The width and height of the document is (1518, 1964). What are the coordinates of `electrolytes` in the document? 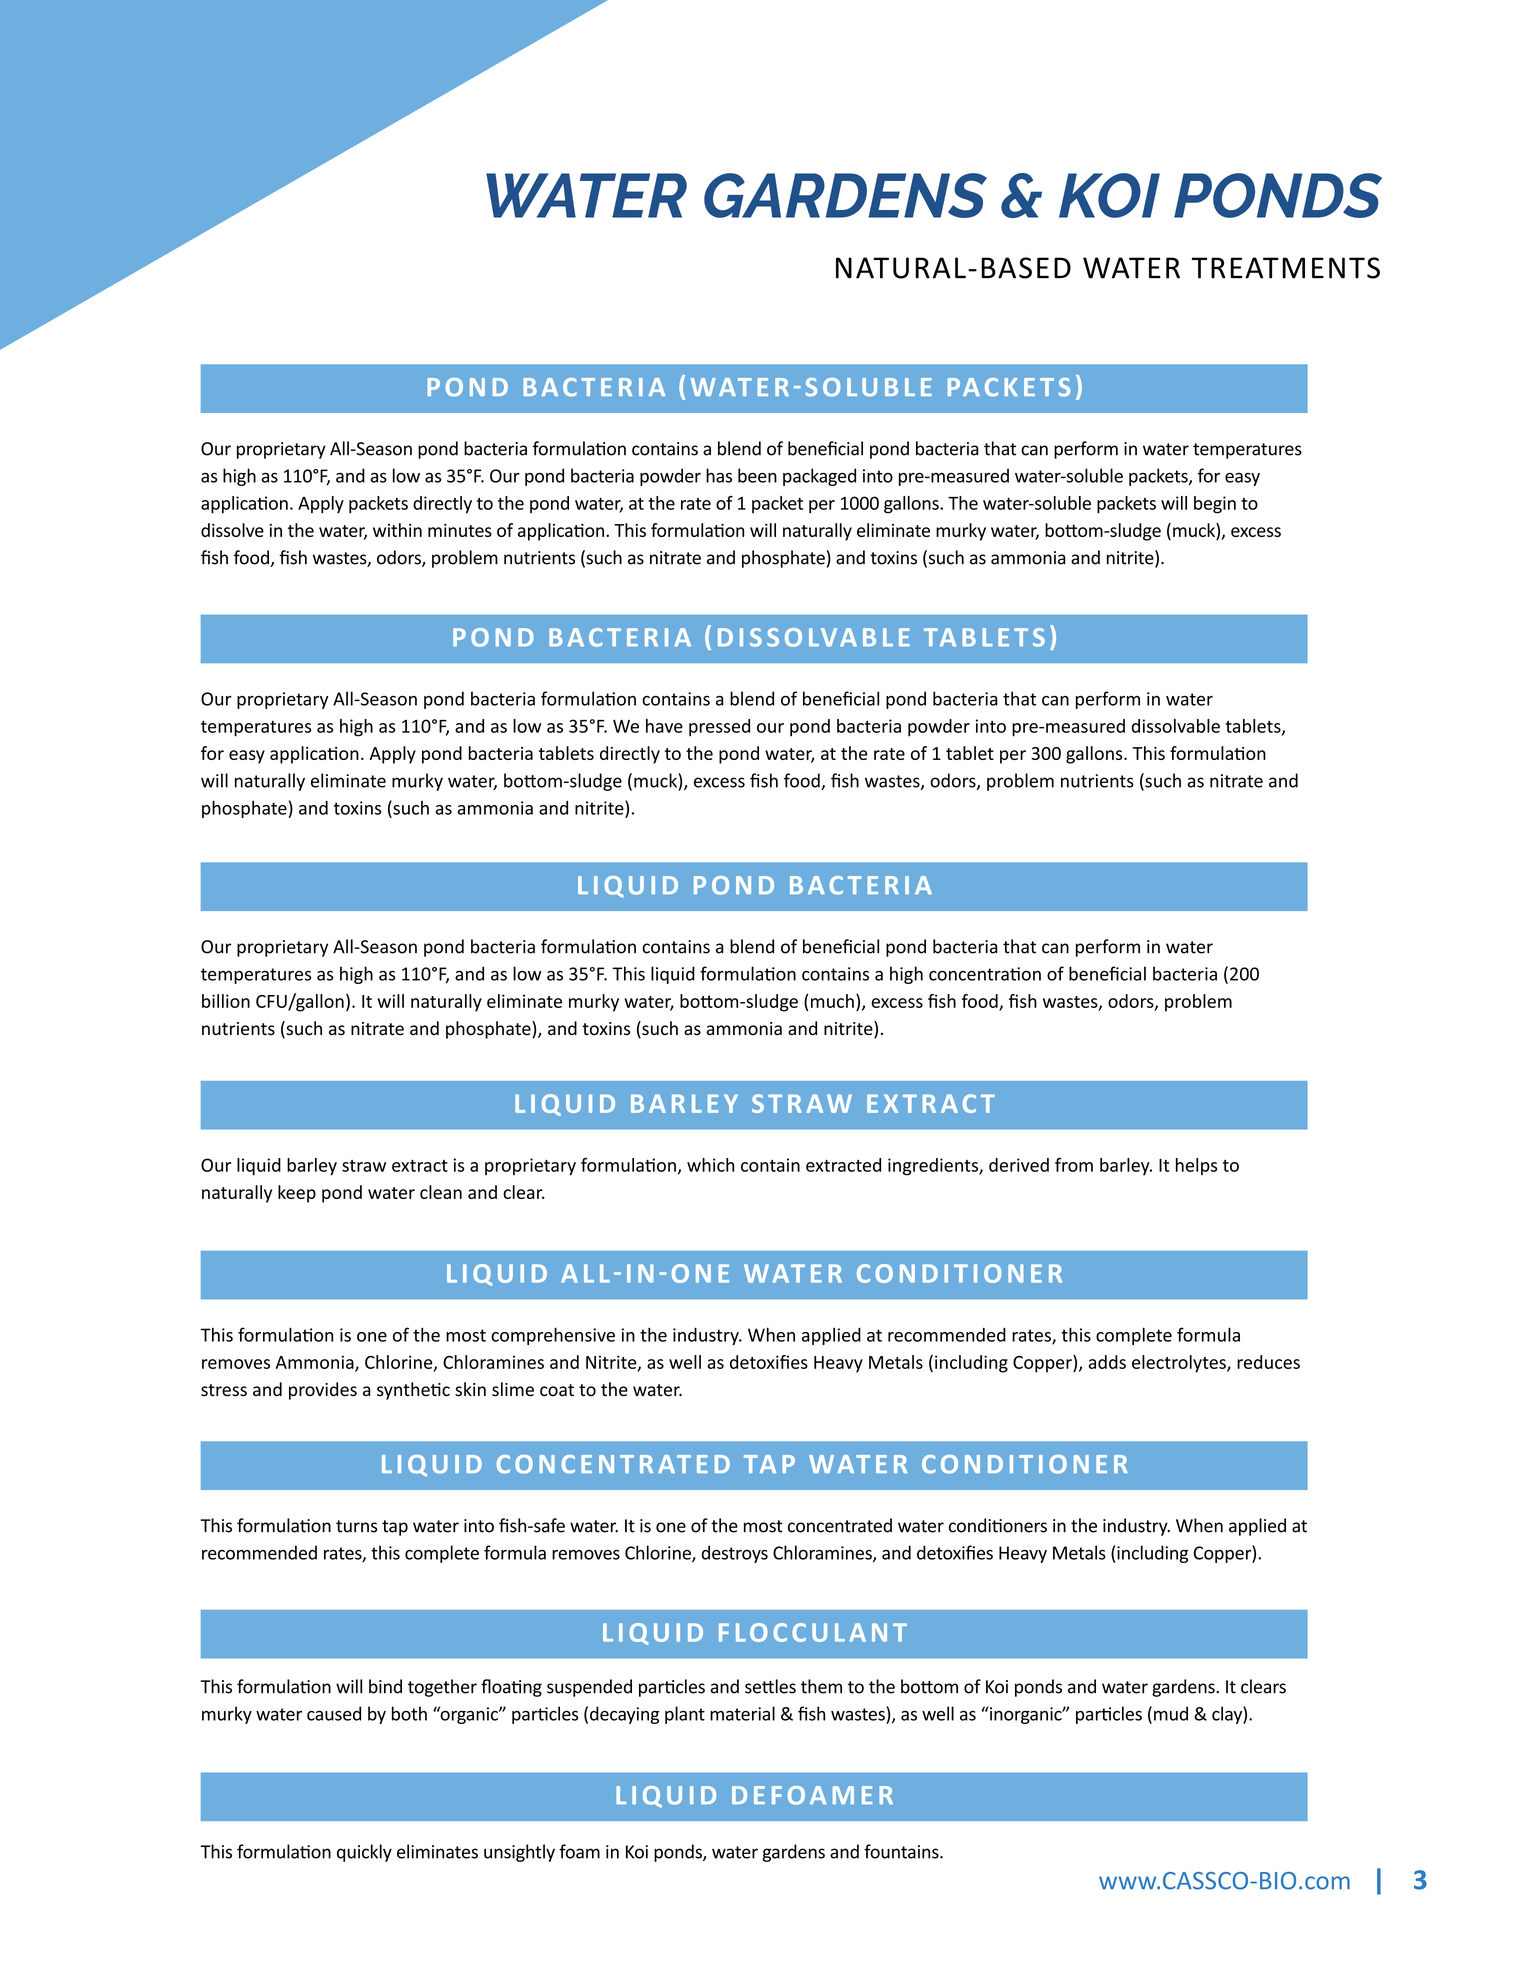 It's located at (1180, 1364).
